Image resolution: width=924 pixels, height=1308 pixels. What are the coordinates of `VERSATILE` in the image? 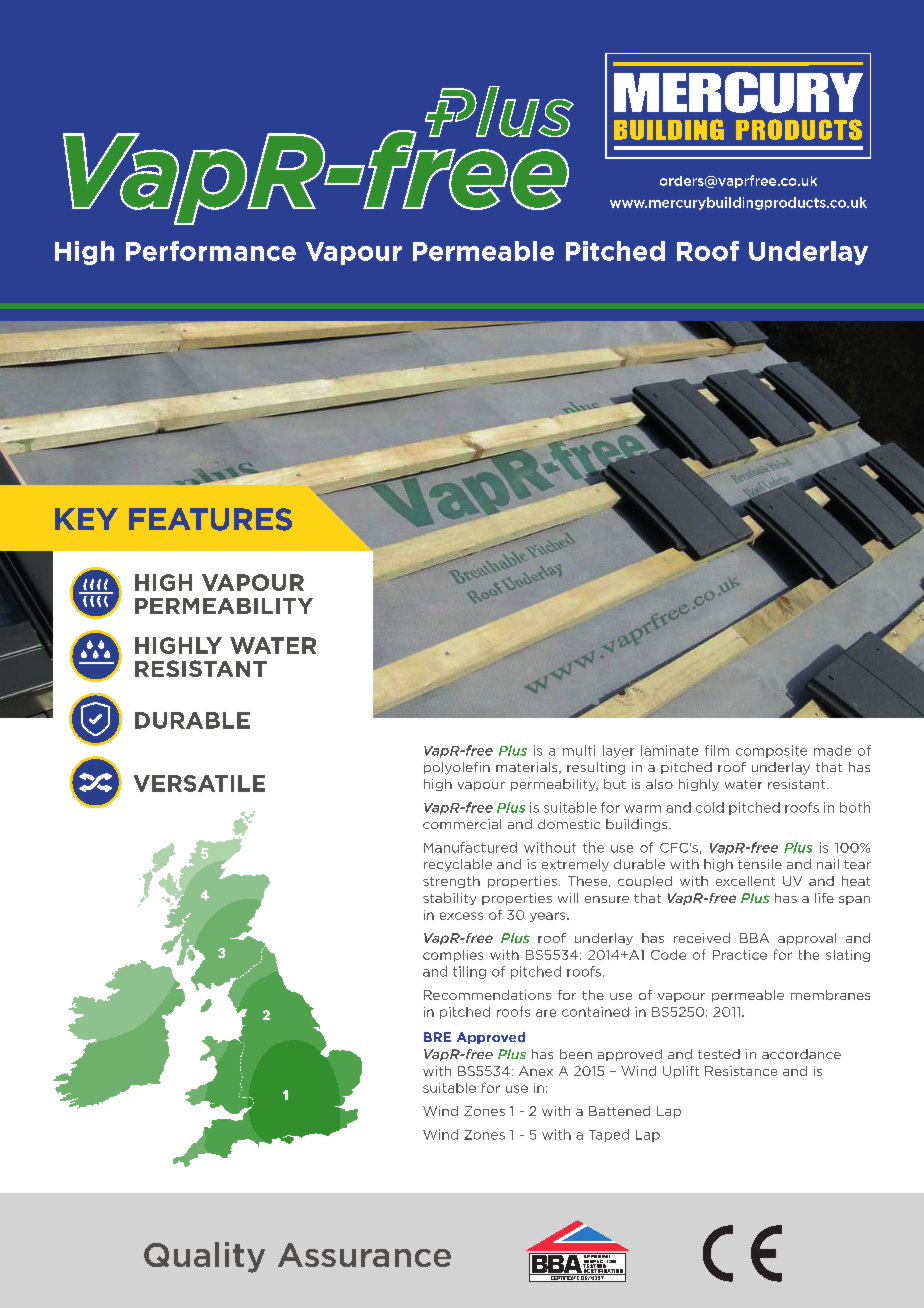 It's located at (199, 783).
